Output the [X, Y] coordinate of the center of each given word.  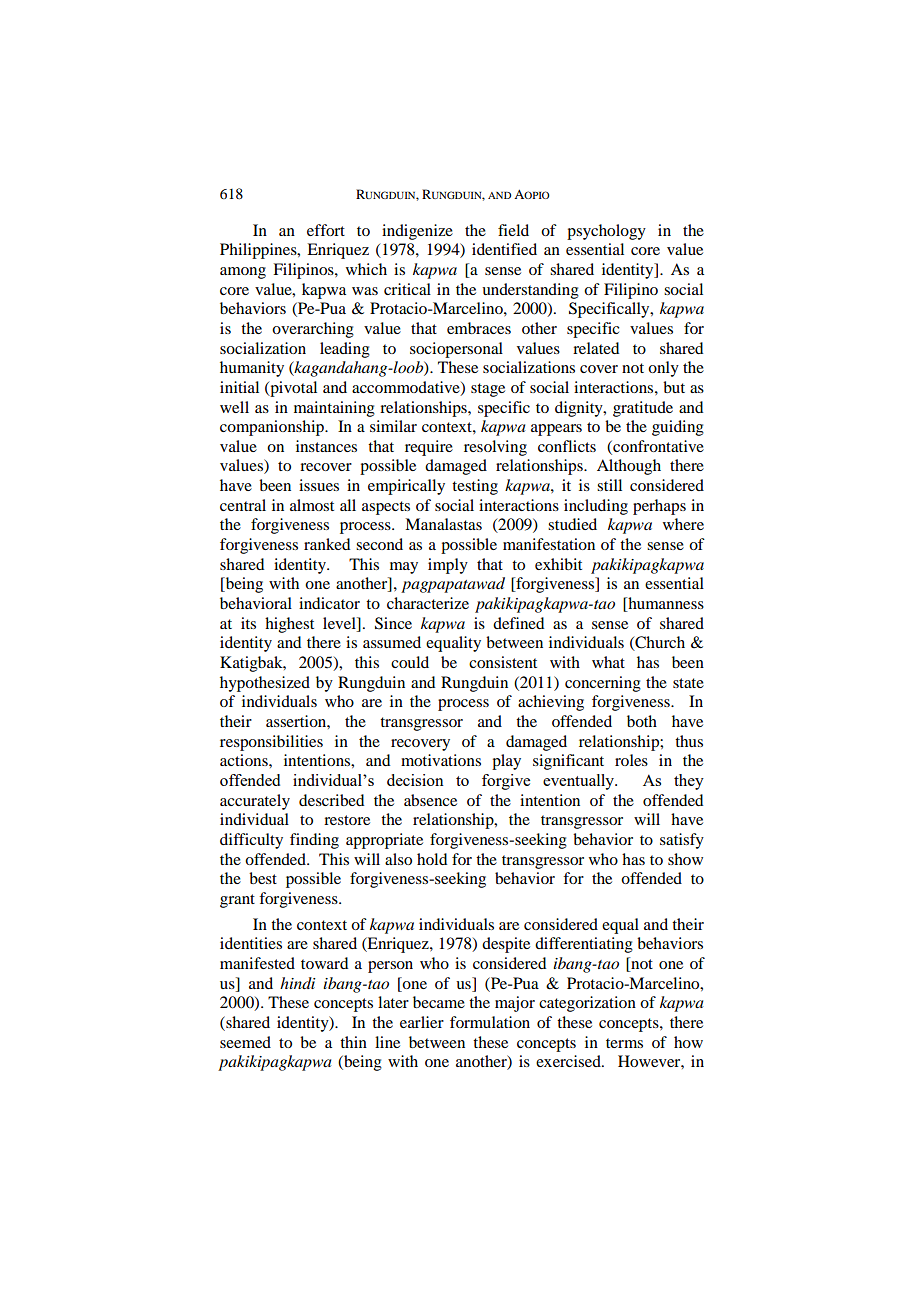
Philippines [259, 251]
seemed [245, 1042]
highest [289, 625]
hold [432, 859]
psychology [606, 232]
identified [504, 249]
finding [314, 841]
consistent [503, 662]
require [429, 448]
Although [629, 467]
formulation [490, 1022]
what [608, 662]
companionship [273, 428]
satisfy [682, 841]
